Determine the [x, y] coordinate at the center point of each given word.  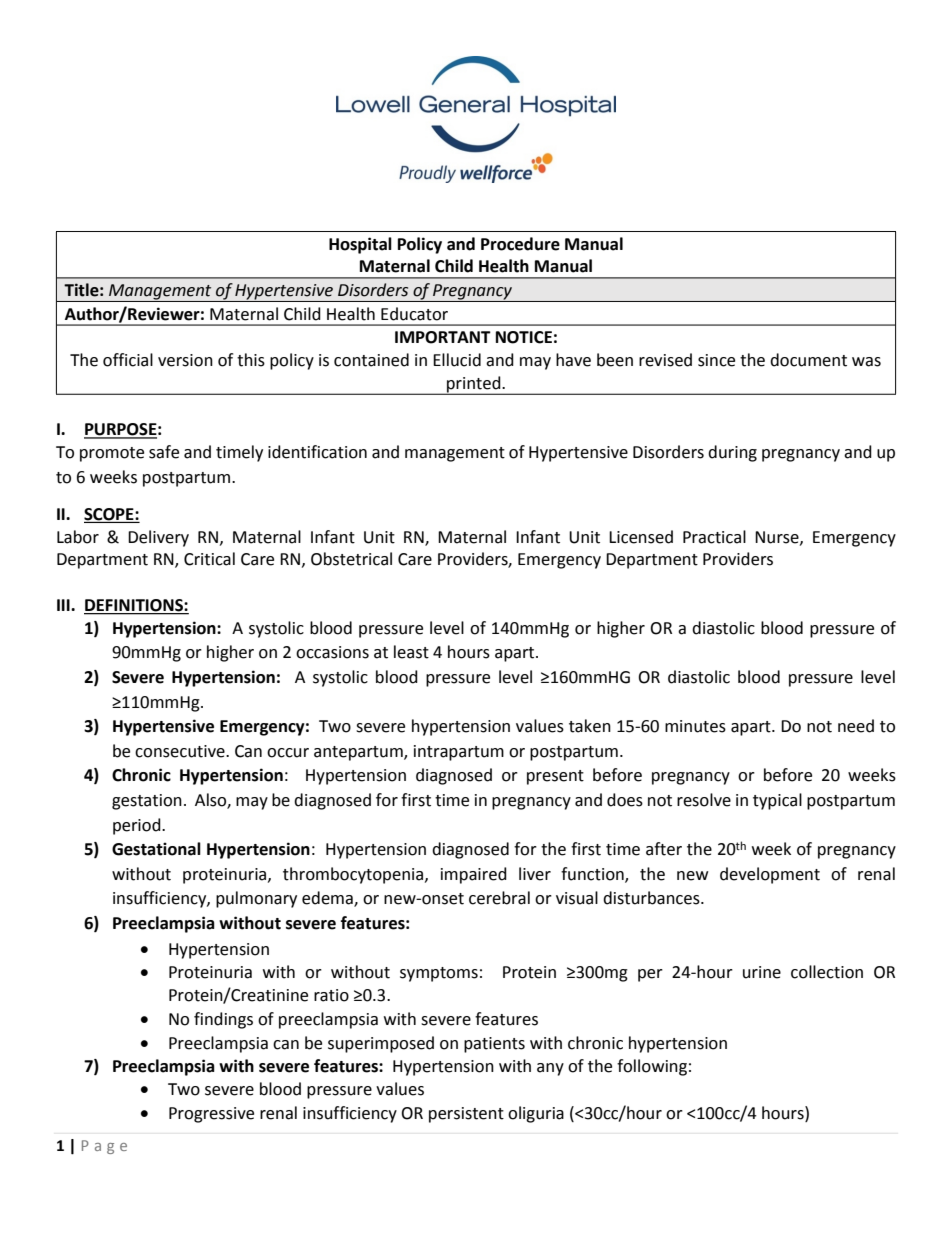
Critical [209, 559]
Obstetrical [351, 559]
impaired [474, 875]
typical [777, 801]
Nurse [778, 538]
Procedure [520, 244]
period [138, 826]
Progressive [211, 1115]
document [808, 360]
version [185, 360]
